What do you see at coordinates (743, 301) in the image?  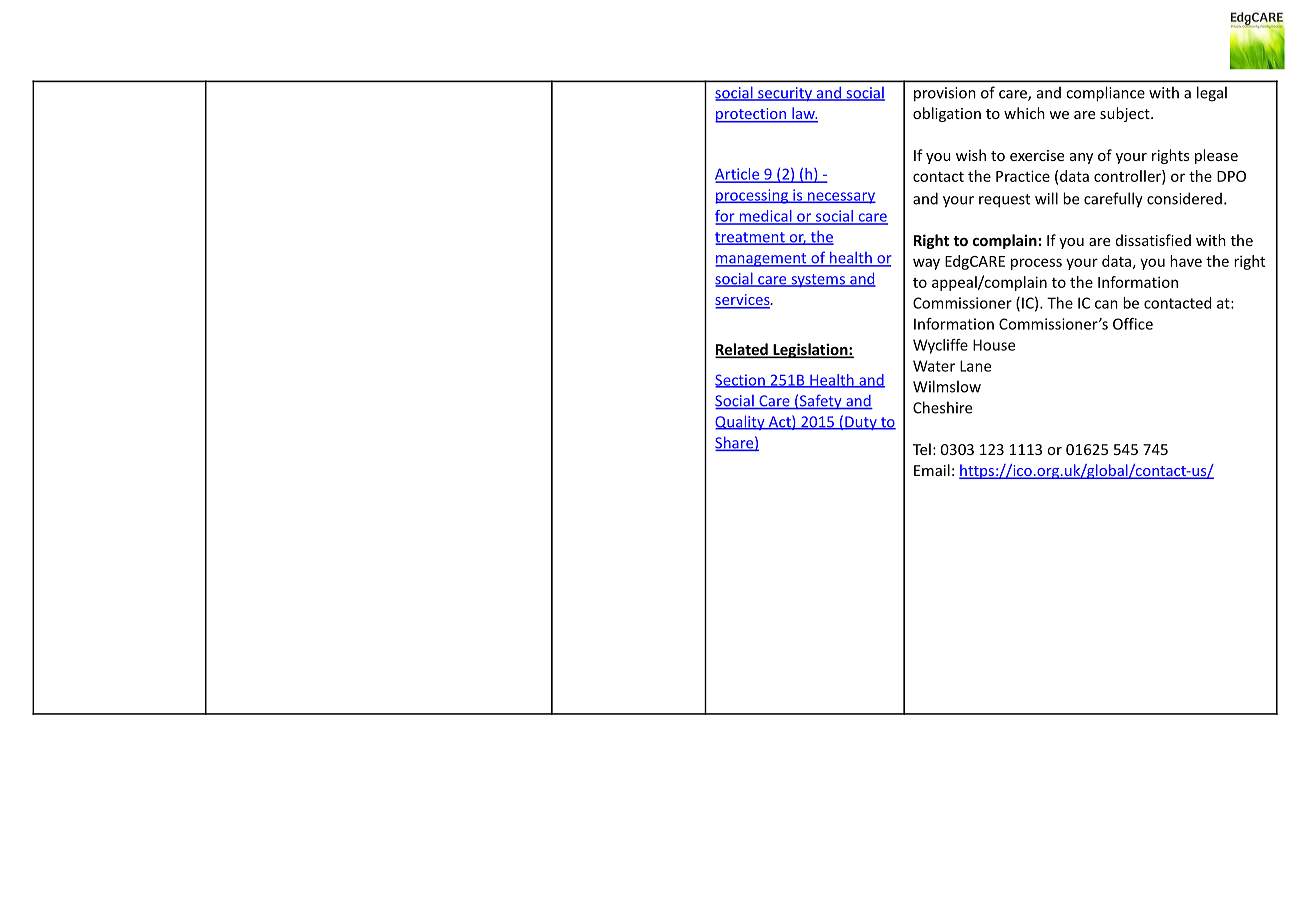 I see `services` at bounding box center [743, 301].
